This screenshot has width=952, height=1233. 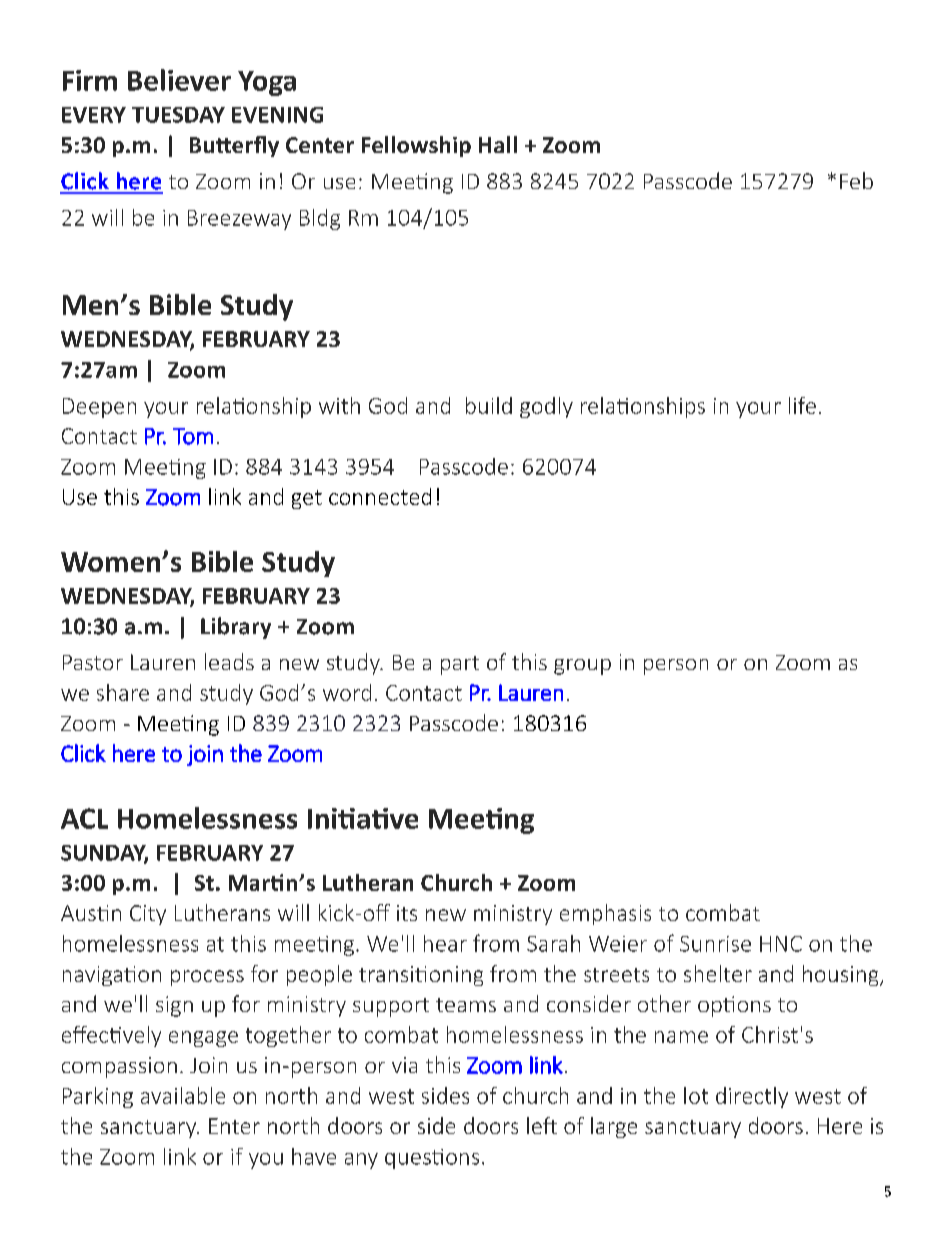 What do you see at coordinates (498, 144) in the screenshot?
I see `Hall` at bounding box center [498, 144].
